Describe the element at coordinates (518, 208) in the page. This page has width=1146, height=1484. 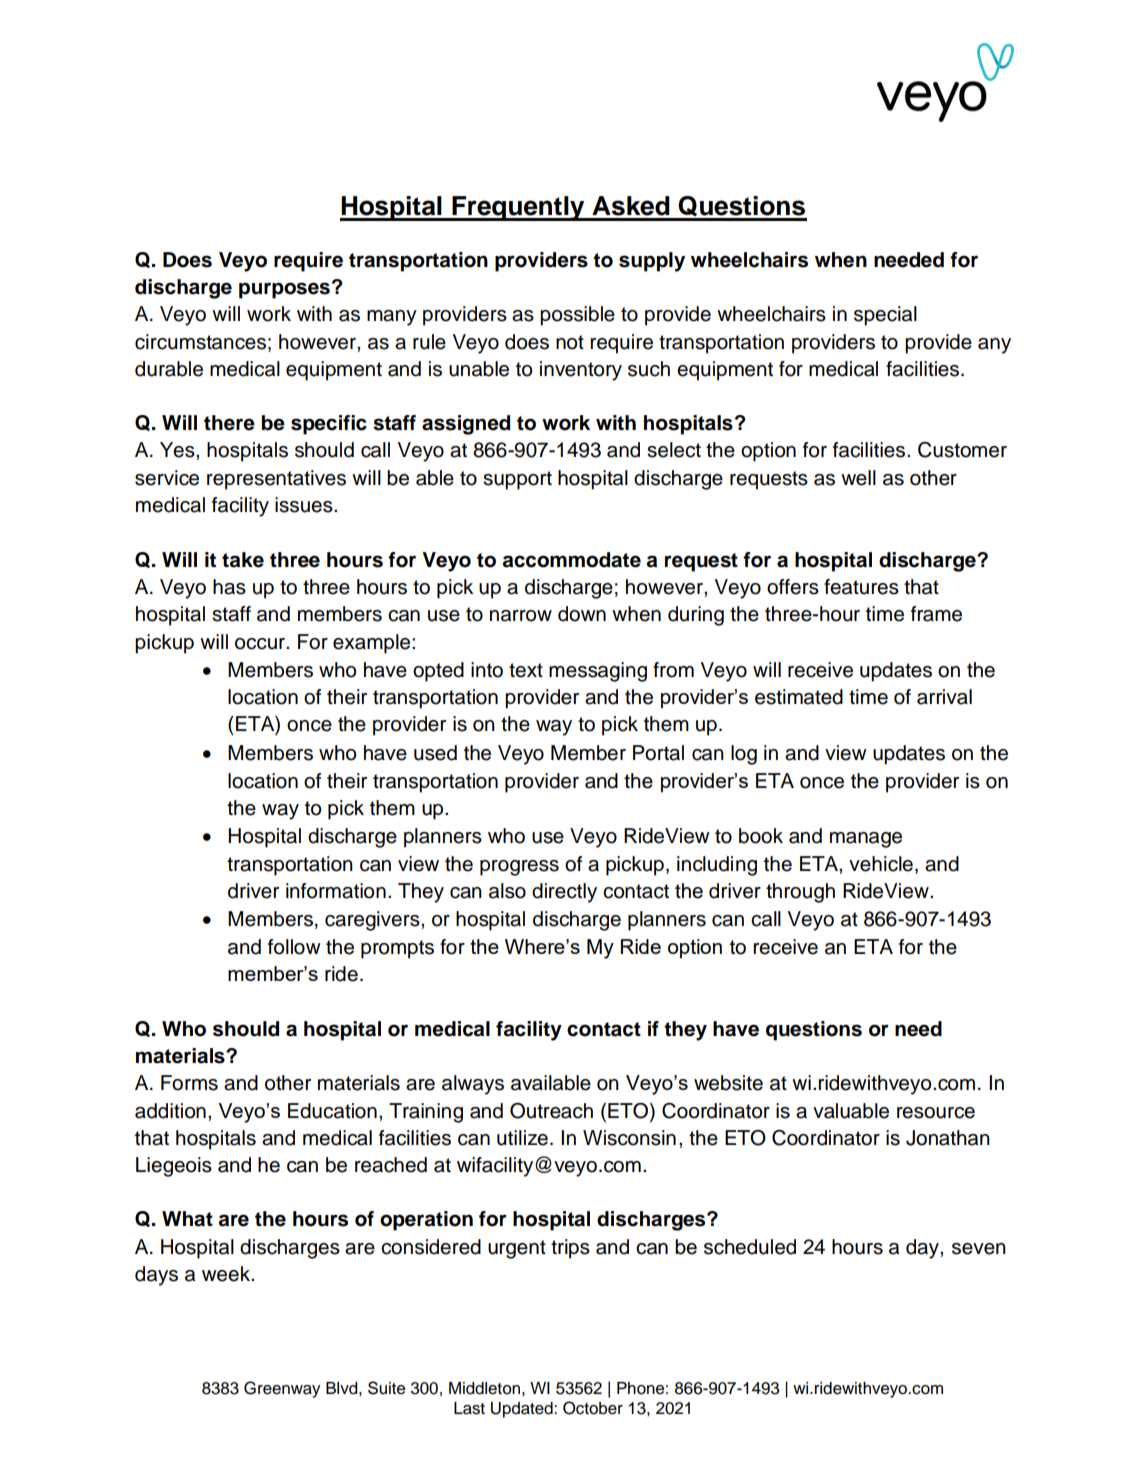
I see `Frequently` at that location.
